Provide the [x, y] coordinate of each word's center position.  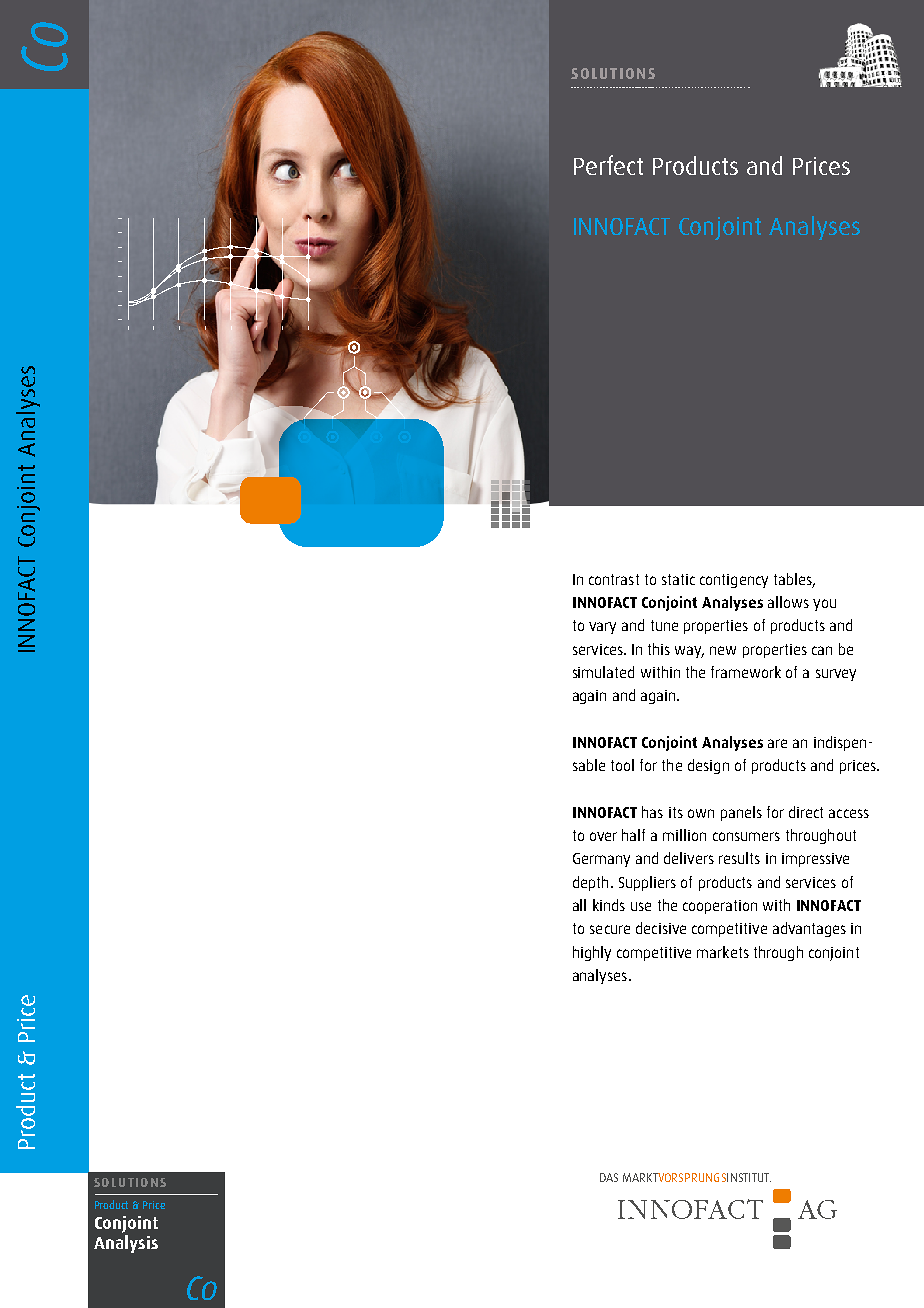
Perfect [608, 165]
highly [592, 953]
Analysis [126, 1242]
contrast [614, 579]
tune [664, 625]
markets [723, 952]
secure [610, 929]
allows [788, 602]
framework [746, 672]
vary [602, 628]
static [678, 579]
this [659, 649]
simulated [603, 672]
